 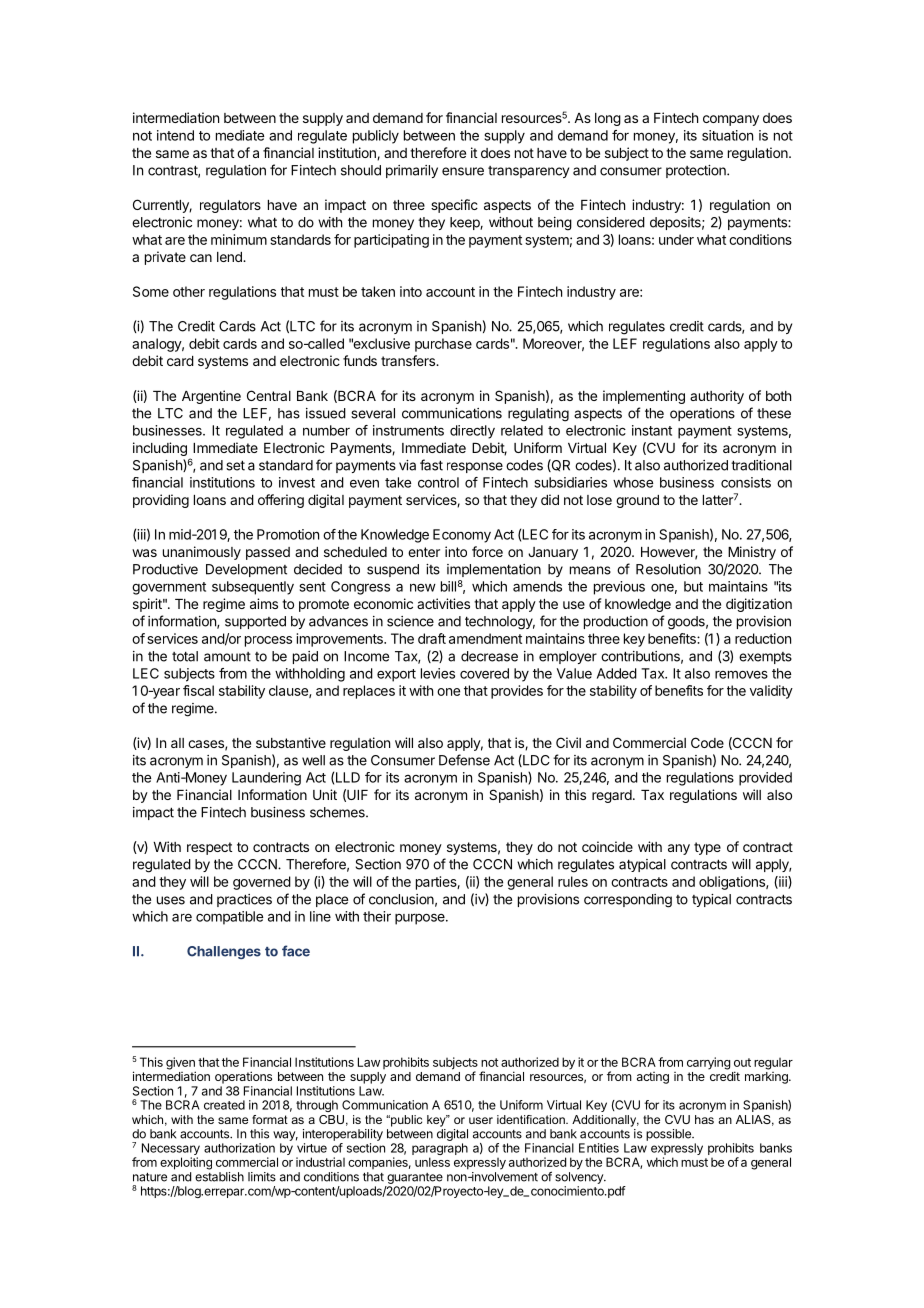 I want to click on authority, so click(x=717, y=397).
